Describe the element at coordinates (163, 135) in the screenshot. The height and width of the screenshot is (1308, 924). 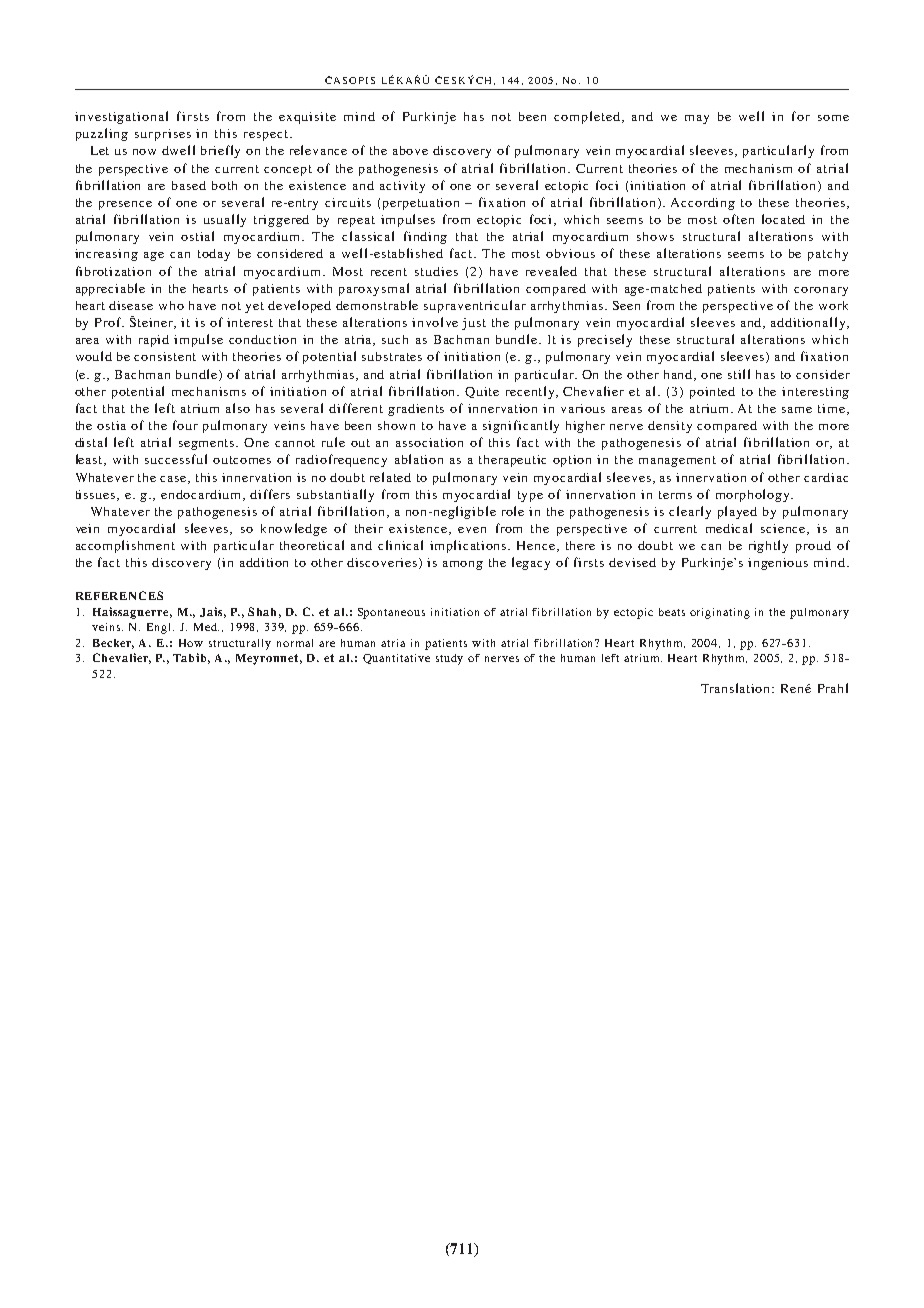
I see `surprises` at that location.
